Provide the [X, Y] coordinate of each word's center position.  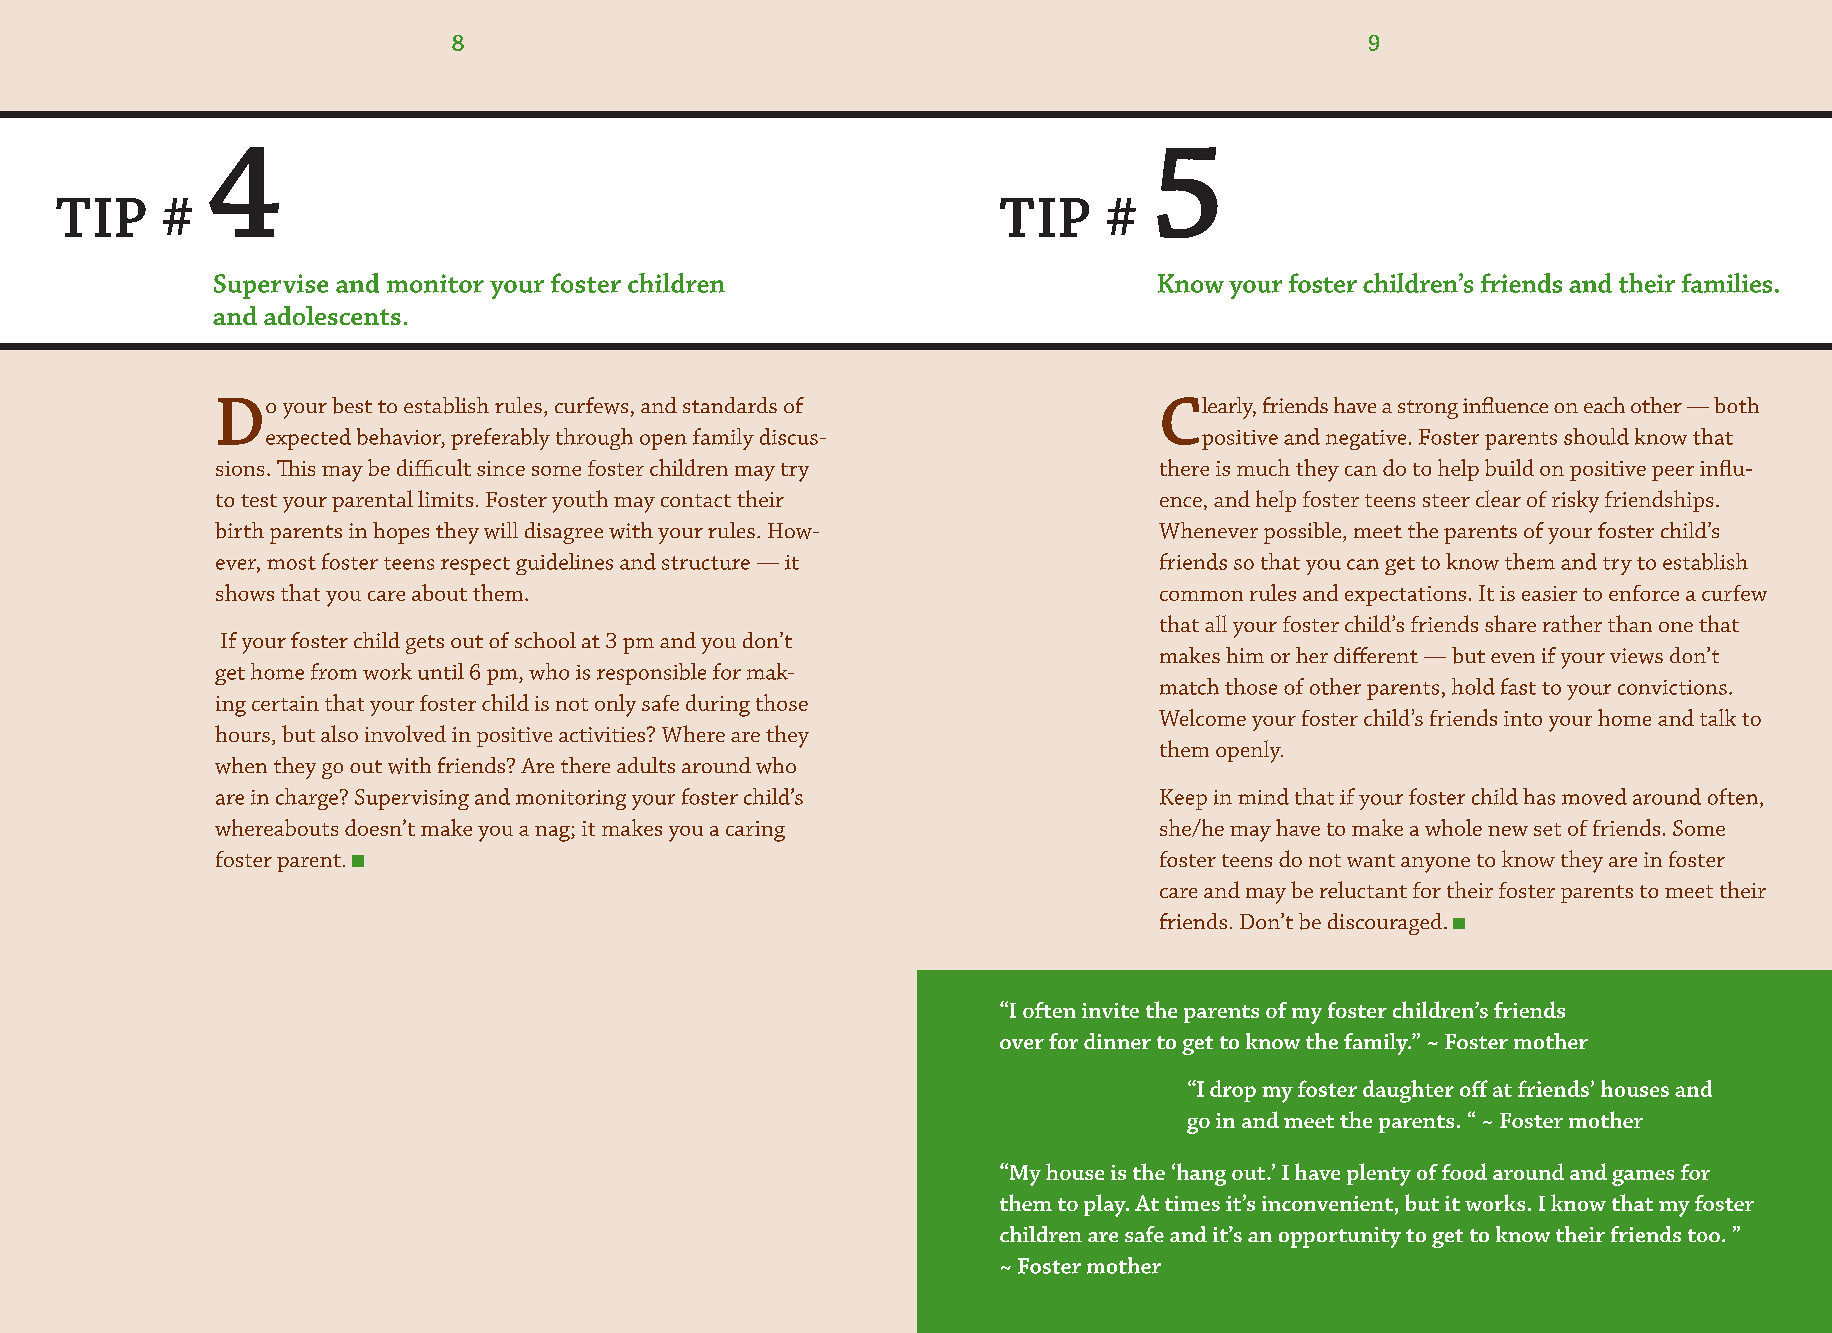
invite [1110, 1010]
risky [1575, 501]
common [1201, 596]
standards [730, 405]
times [1192, 1203]
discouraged [1386, 924]
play [1106, 1205]
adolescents [332, 315]
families [1727, 283]
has [1539, 796]
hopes [401, 533]
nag [553, 834]
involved [405, 733]
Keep [1183, 799]
